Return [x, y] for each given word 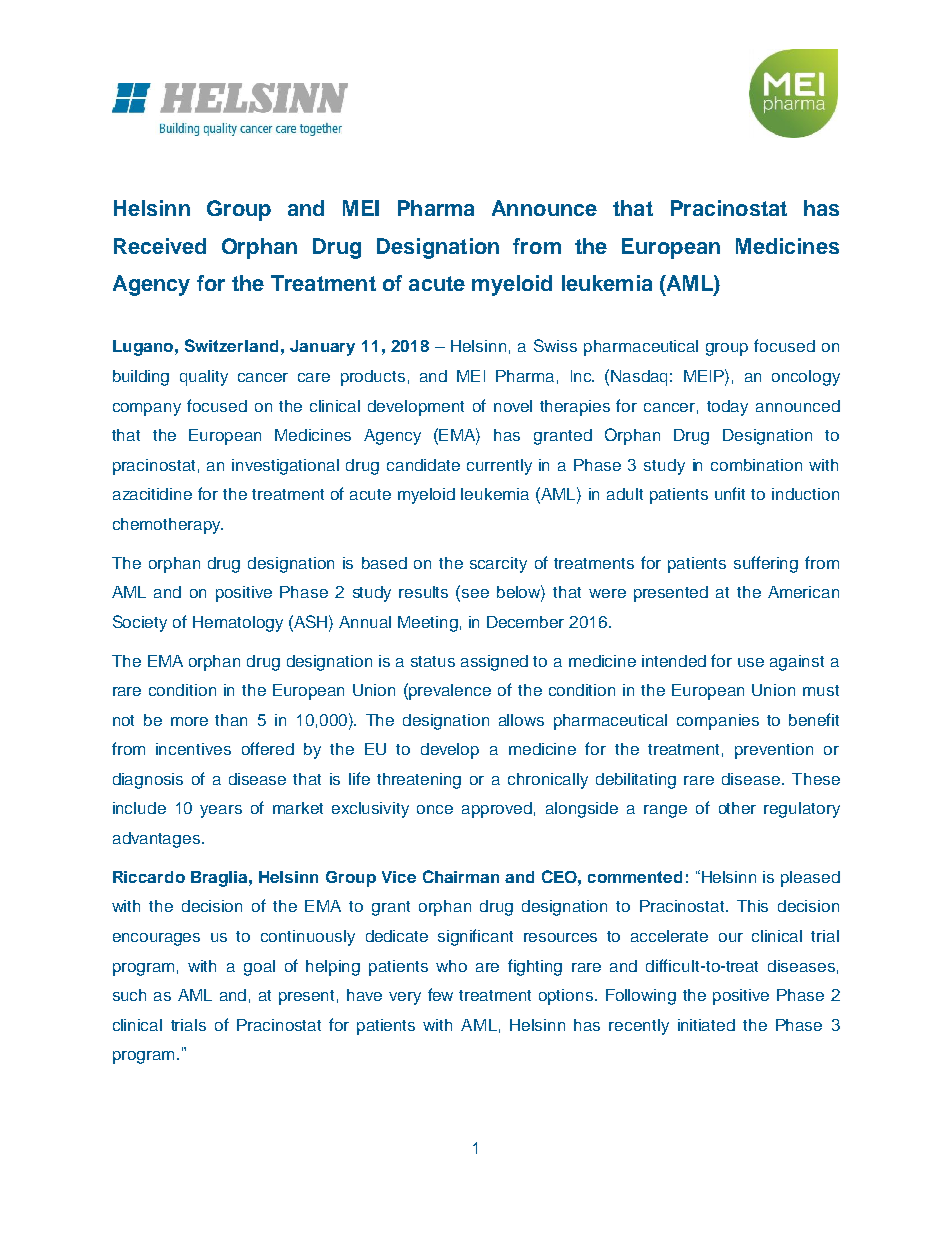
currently [499, 467]
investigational [285, 467]
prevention [774, 751]
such [129, 995]
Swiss [555, 345]
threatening [419, 781]
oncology [806, 378]
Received [160, 246]
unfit [730, 493]
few [440, 994]
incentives [193, 749]
